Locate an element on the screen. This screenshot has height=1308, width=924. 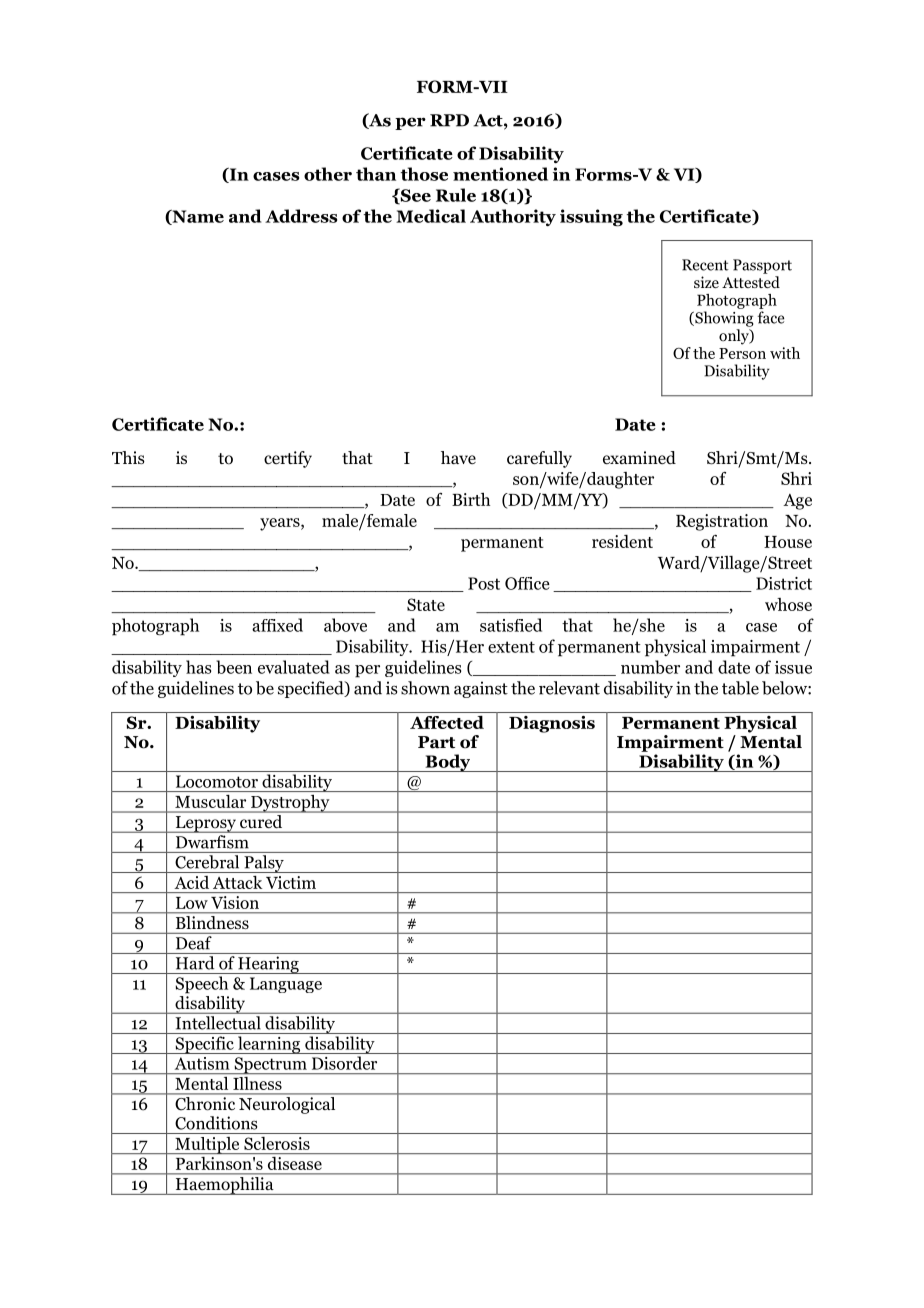
Palsy is located at coordinates (264, 864).
